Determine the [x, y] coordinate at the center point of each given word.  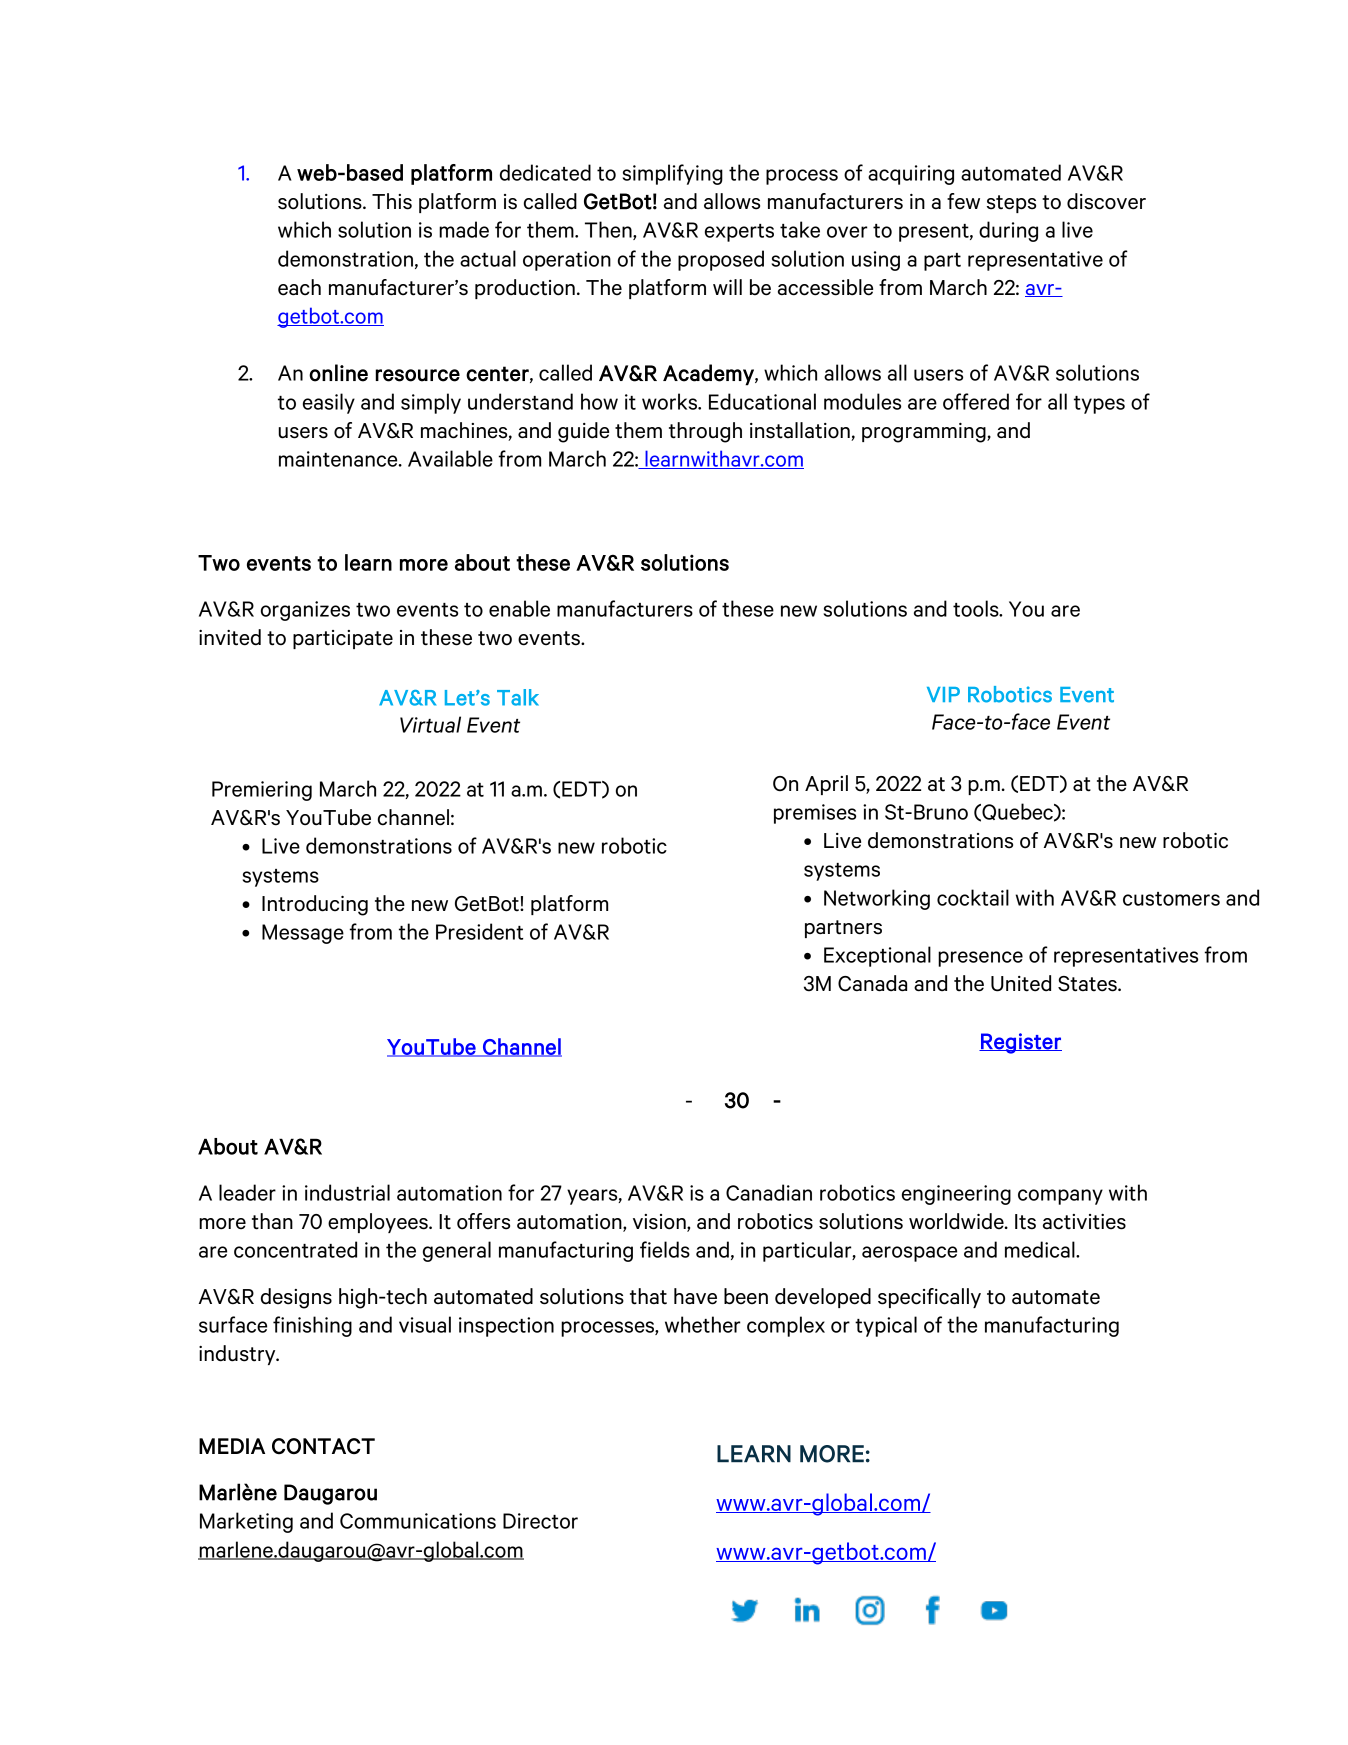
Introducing [315, 905]
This [392, 201]
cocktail [973, 897]
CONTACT [323, 1446]
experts [739, 233]
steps [1011, 204]
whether [703, 1324]
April [826, 785]
